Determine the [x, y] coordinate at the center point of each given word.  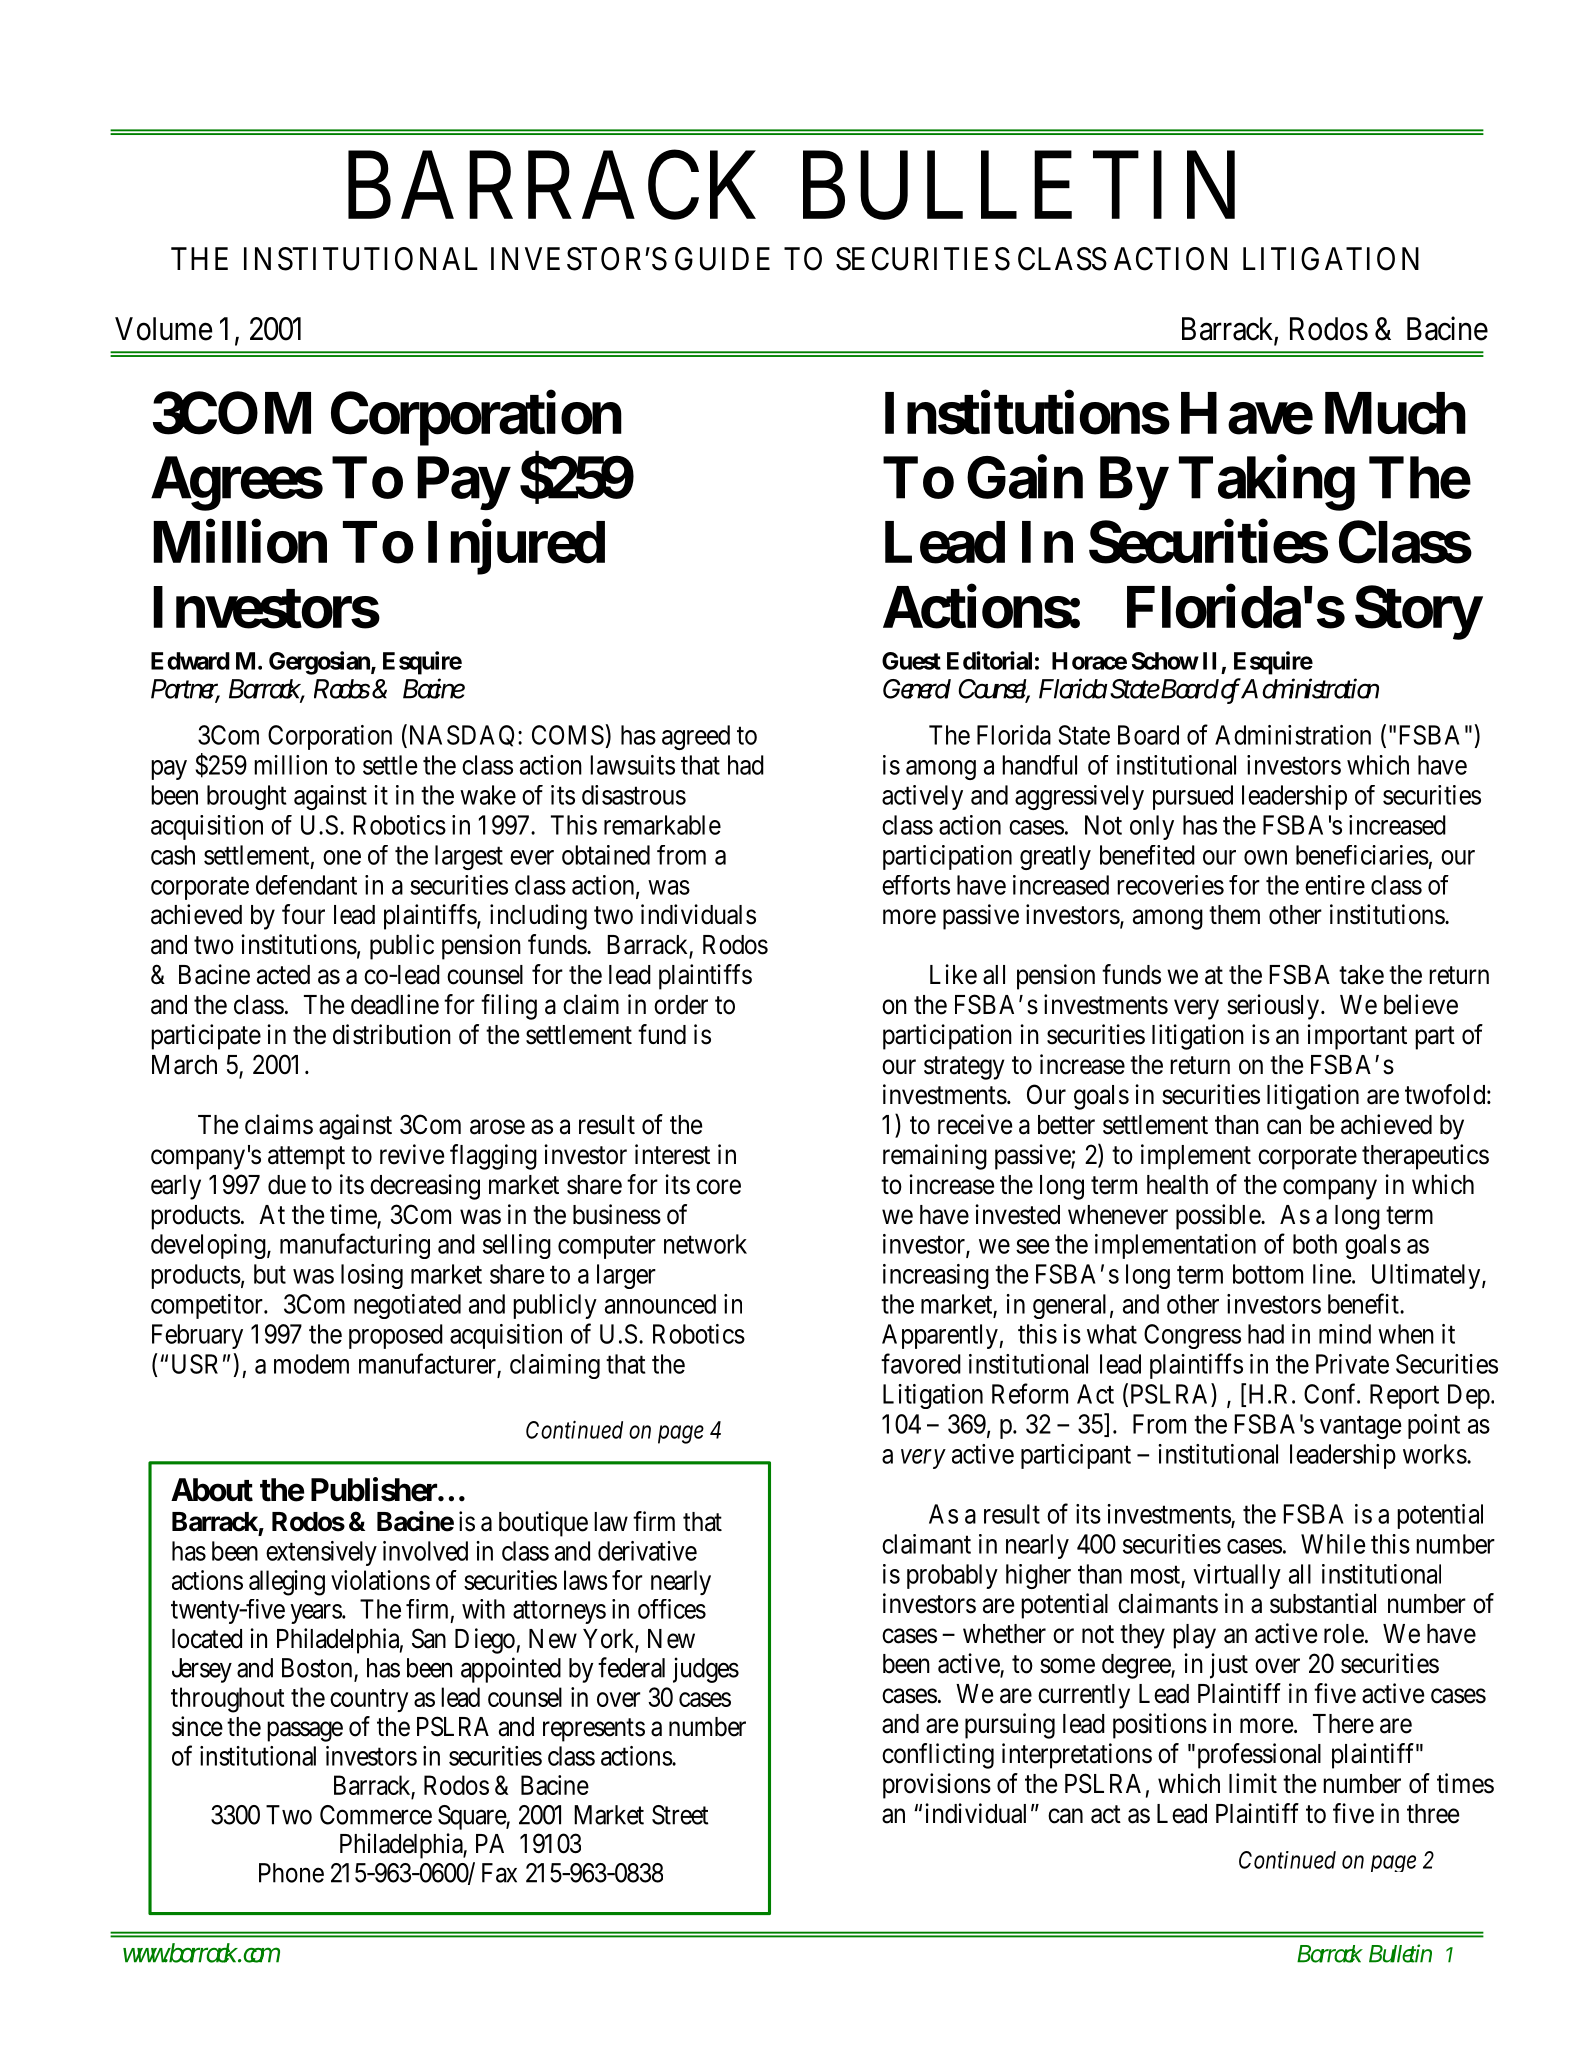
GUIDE [722, 259]
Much [1395, 413]
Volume [164, 329]
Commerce [376, 1815]
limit [1253, 1783]
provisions [937, 1786]
